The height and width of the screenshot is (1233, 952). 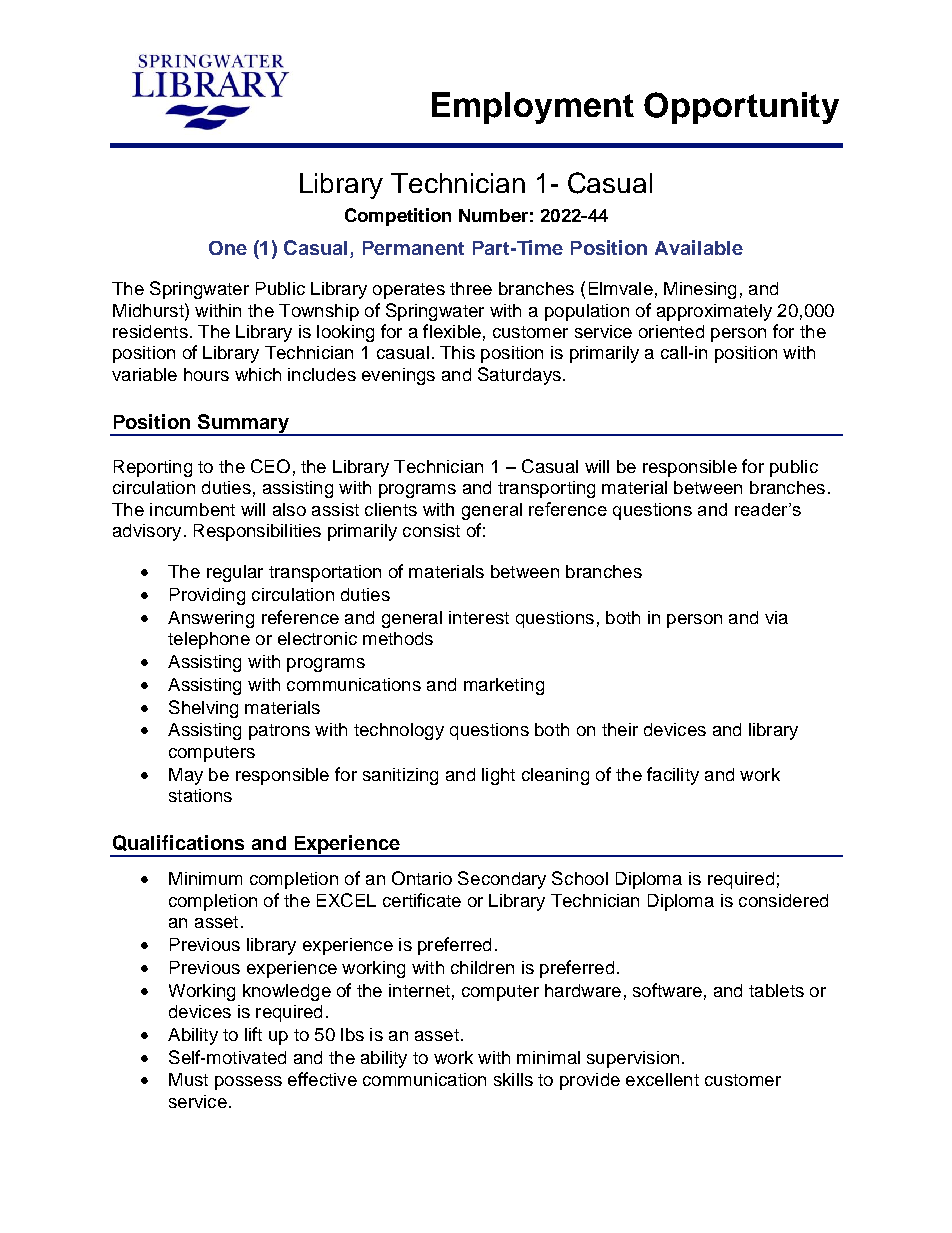 What do you see at coordinates (533, 108) in the screenshot?
I see `Employment` at bounding box center [533, 108].
